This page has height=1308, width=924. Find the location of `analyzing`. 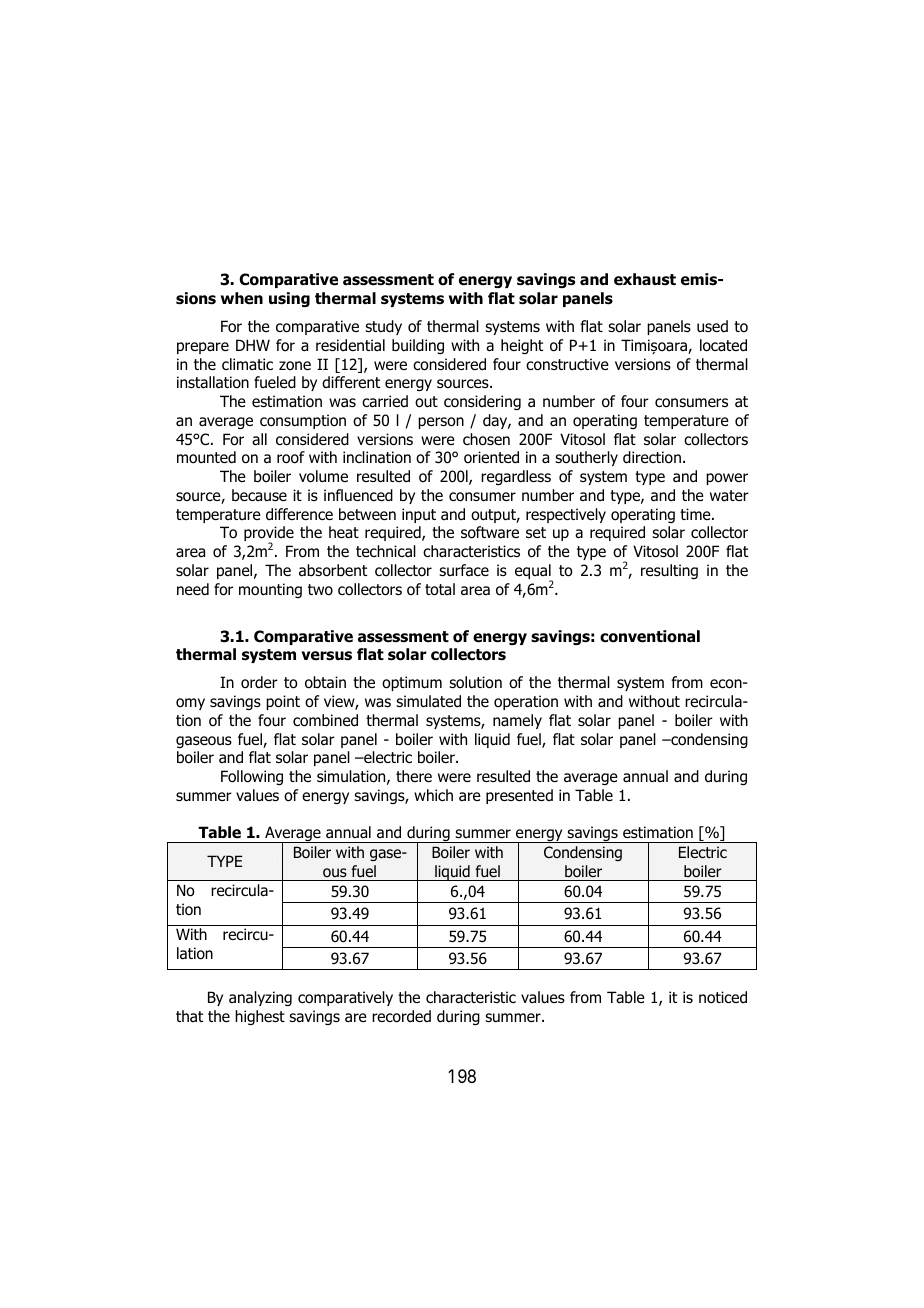

analyzing is located at coordinates (260, 998).
